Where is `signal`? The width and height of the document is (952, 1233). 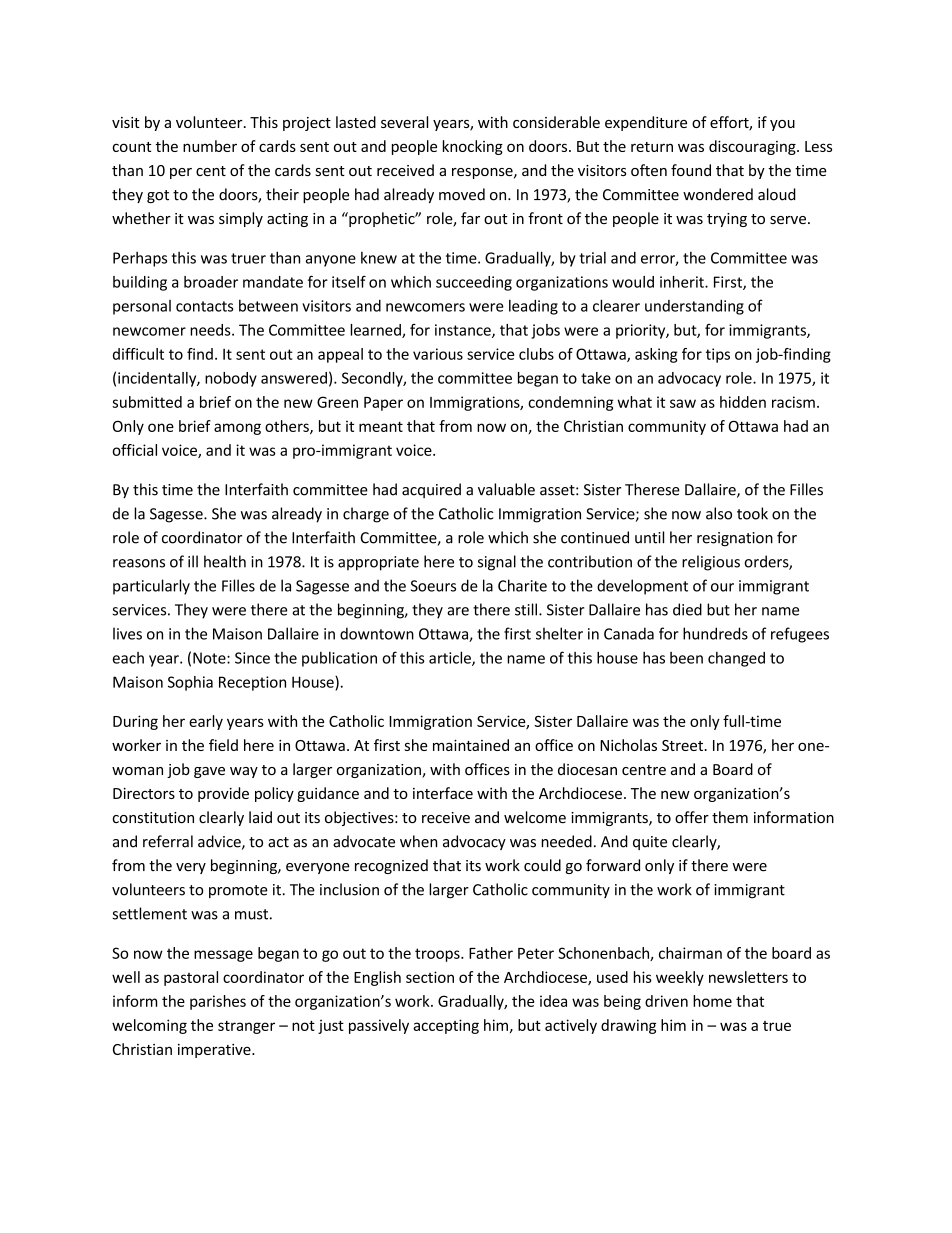 signal is located at coordinates (497, 563).
